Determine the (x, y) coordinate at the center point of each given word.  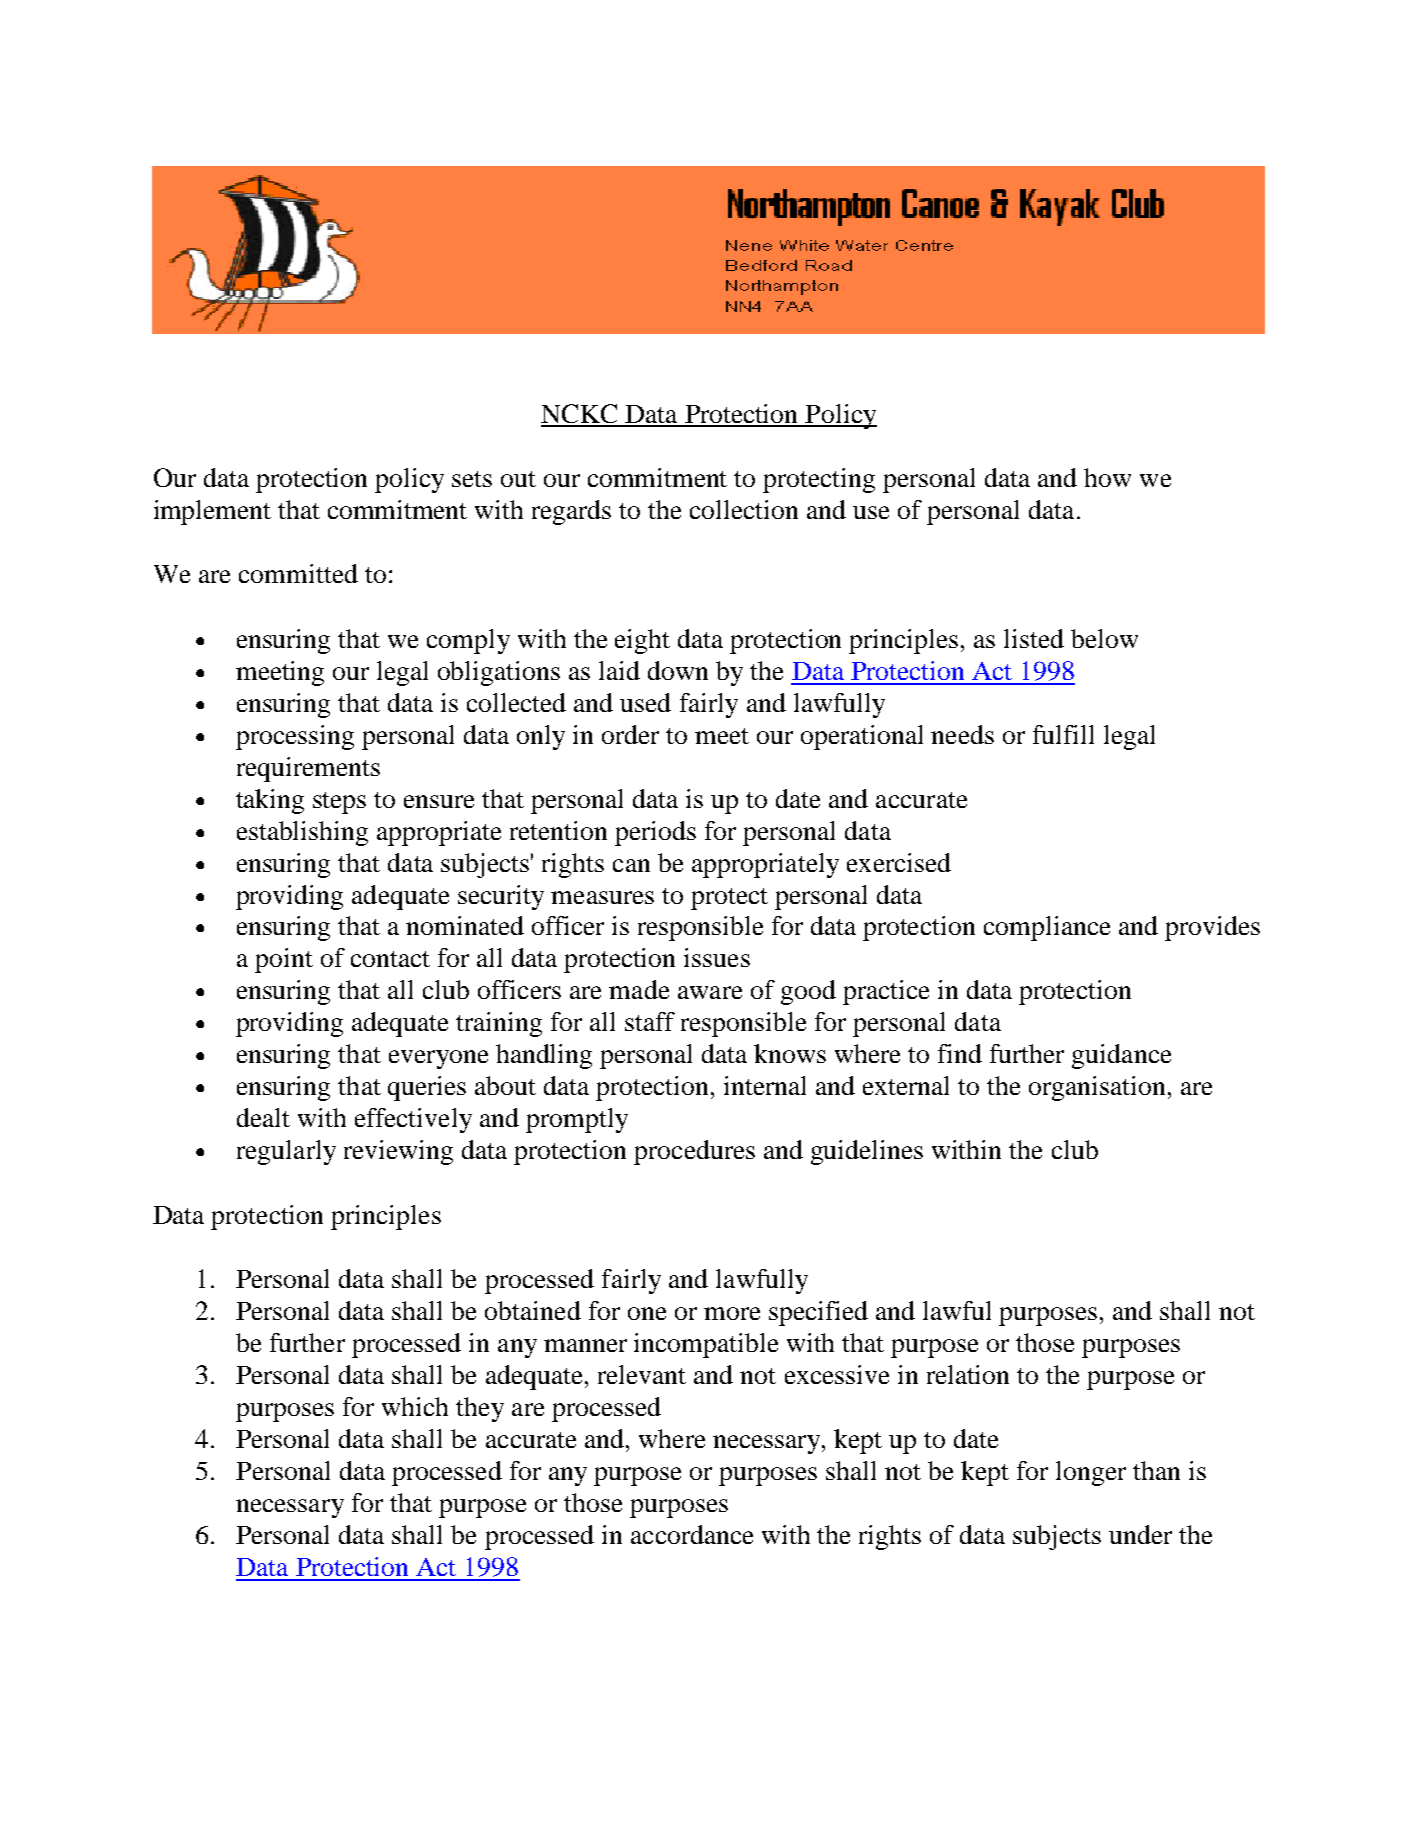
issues (717, 957)
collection (744, 509)
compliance (1047, 928)
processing (295, 737)
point (284, 960)
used (645, 702)
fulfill (1063, 734)
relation (968, 1374)
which (415, 1406)
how (1107, 477)
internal (765, 1085)
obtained (533, 1310)
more (732, 1313)
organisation (1097, 1088)
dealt (263, 1117)
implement (212, 512)
